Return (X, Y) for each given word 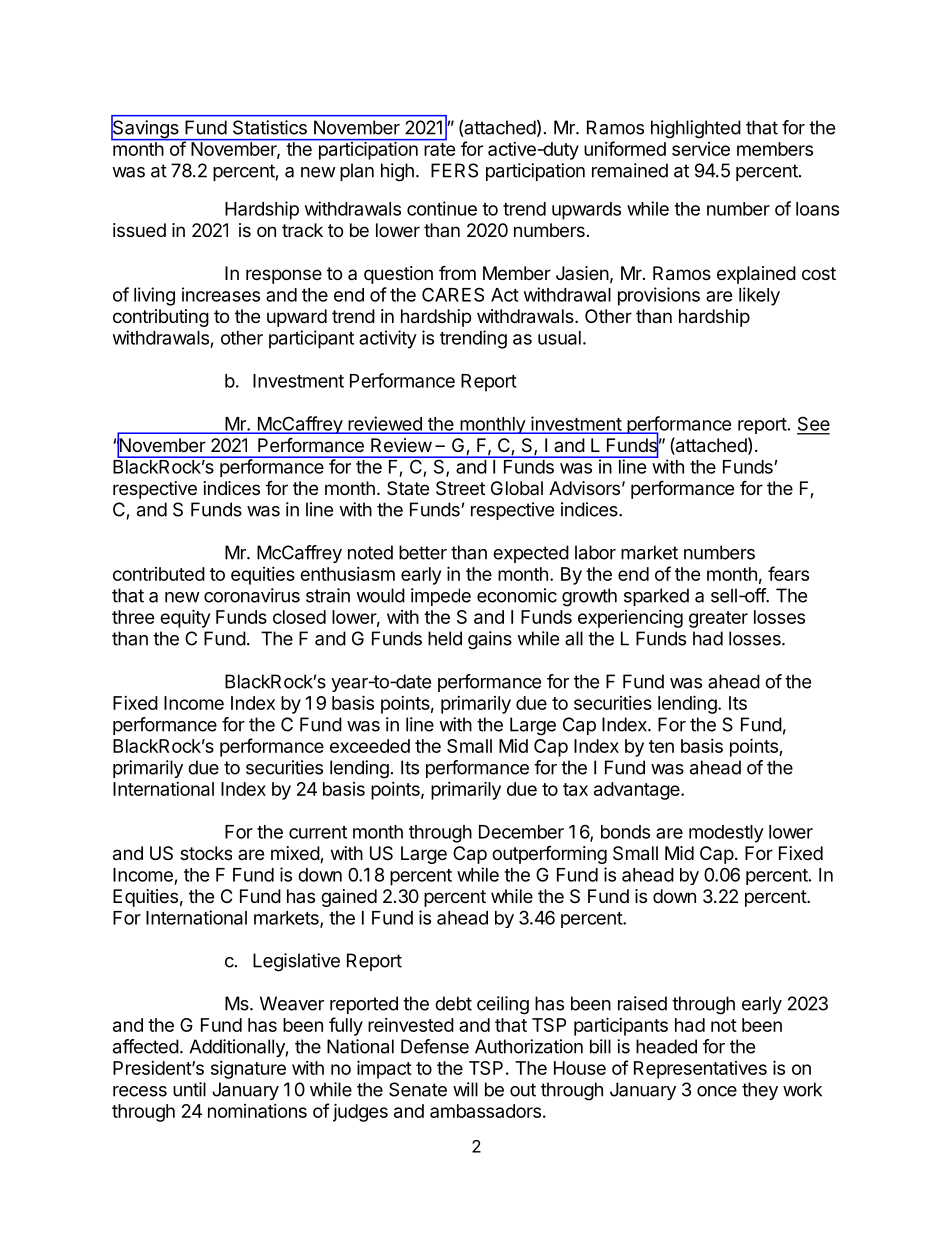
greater (718, 619)
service (701, 149)
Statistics (270, 127)
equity (185, 618)
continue (442, 208)
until (189, 1089)
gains (490, 640)
